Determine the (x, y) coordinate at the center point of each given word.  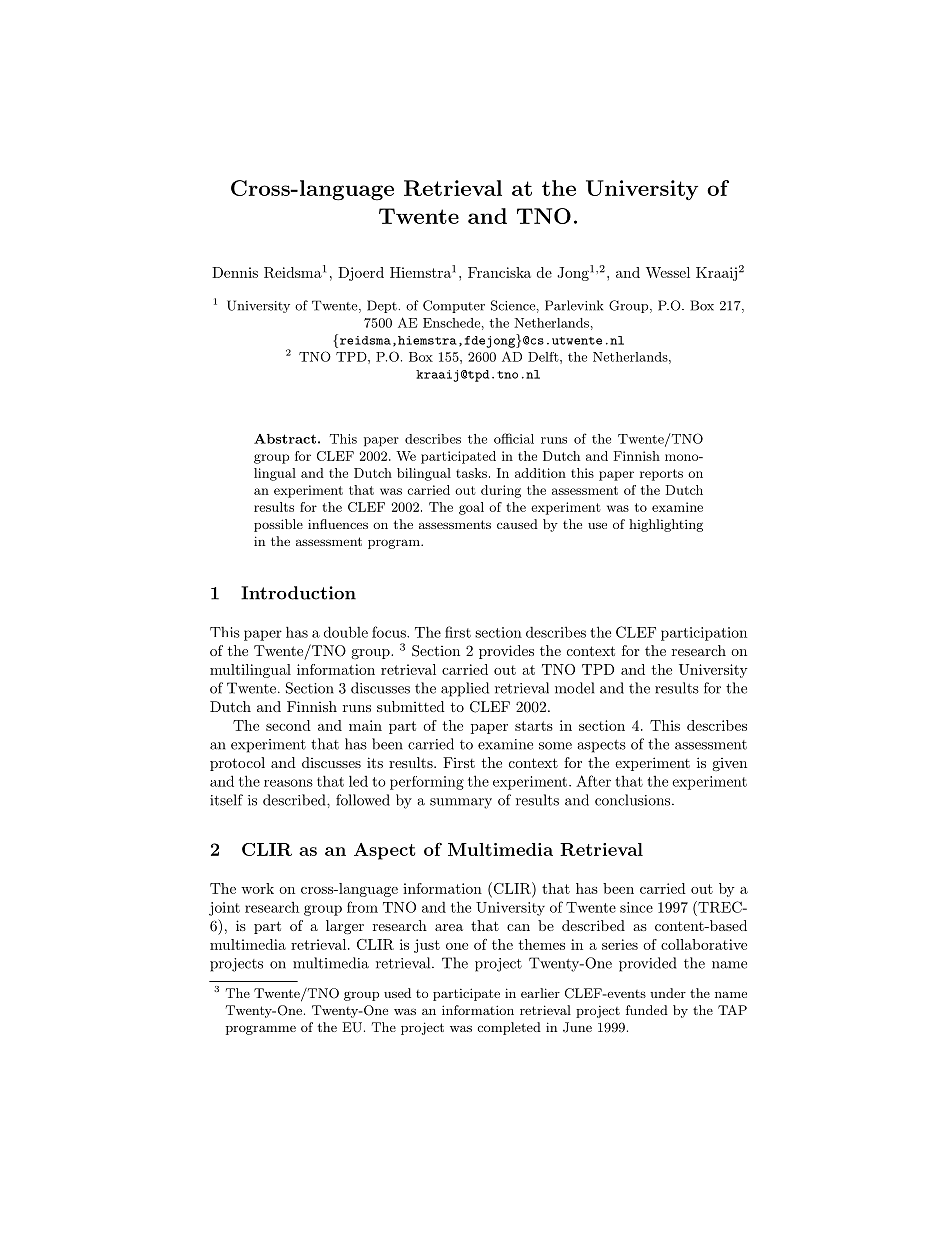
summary (461, 803)
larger (345, 927)
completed (509, 1028)
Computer (454, 306)
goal (471, 508)
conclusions (634, 800)
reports (661, 475)
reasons (288, 783)
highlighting (666, 525)
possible (278, 525)
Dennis (235, 272)
